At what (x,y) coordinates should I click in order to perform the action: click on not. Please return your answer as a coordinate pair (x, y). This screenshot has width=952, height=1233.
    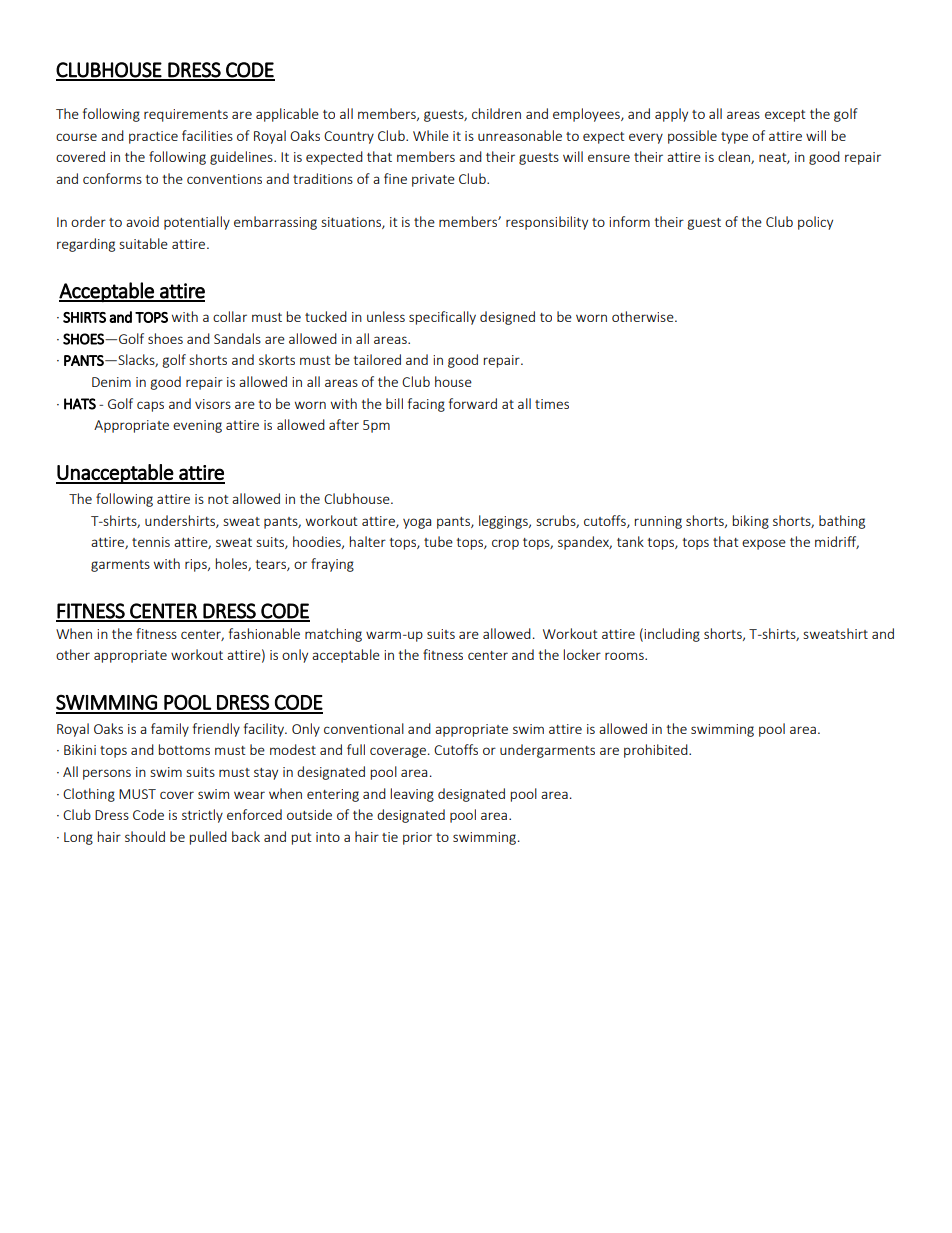
    Looking at the image, I should click on (218, 499).
